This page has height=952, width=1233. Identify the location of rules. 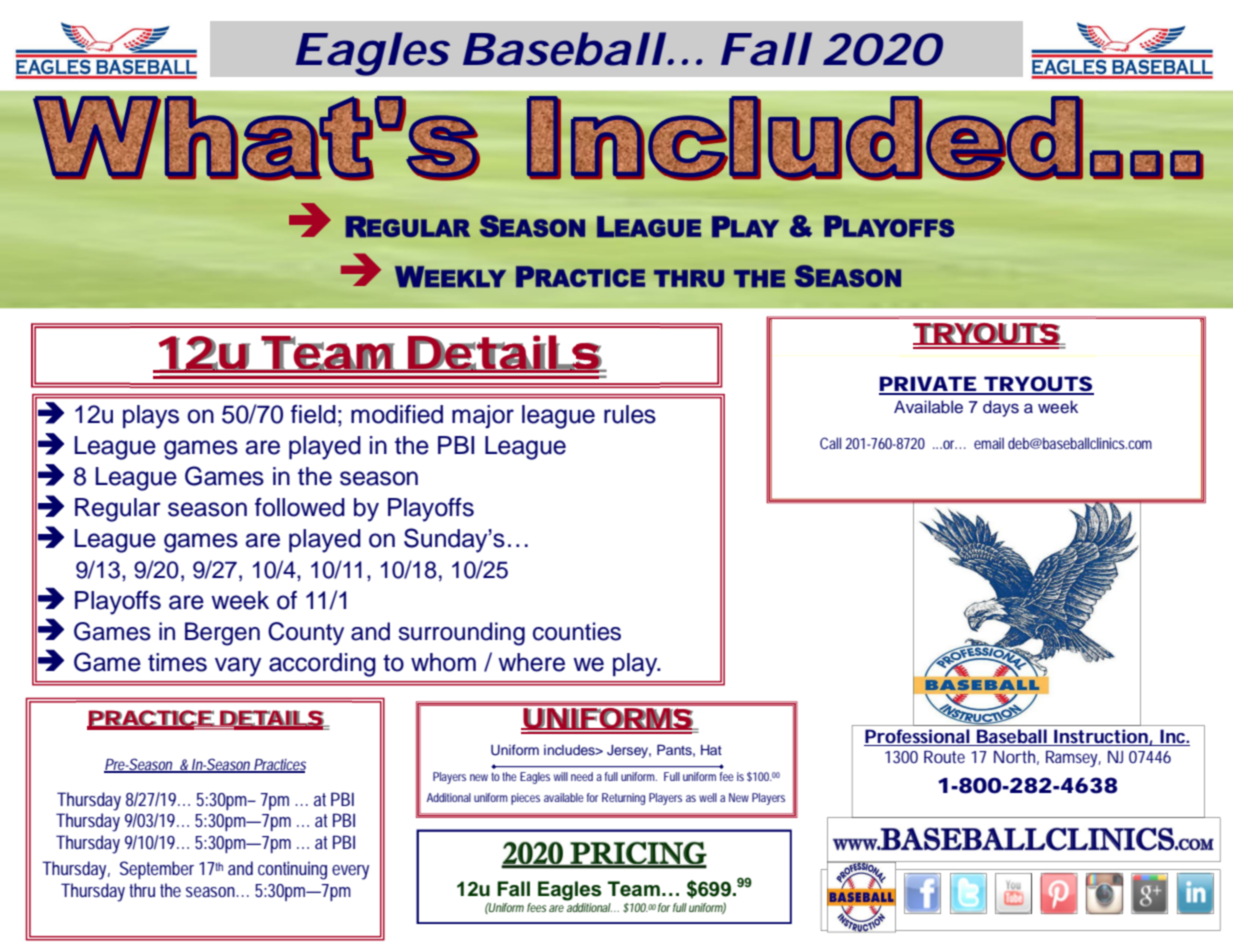
(630, 414).
